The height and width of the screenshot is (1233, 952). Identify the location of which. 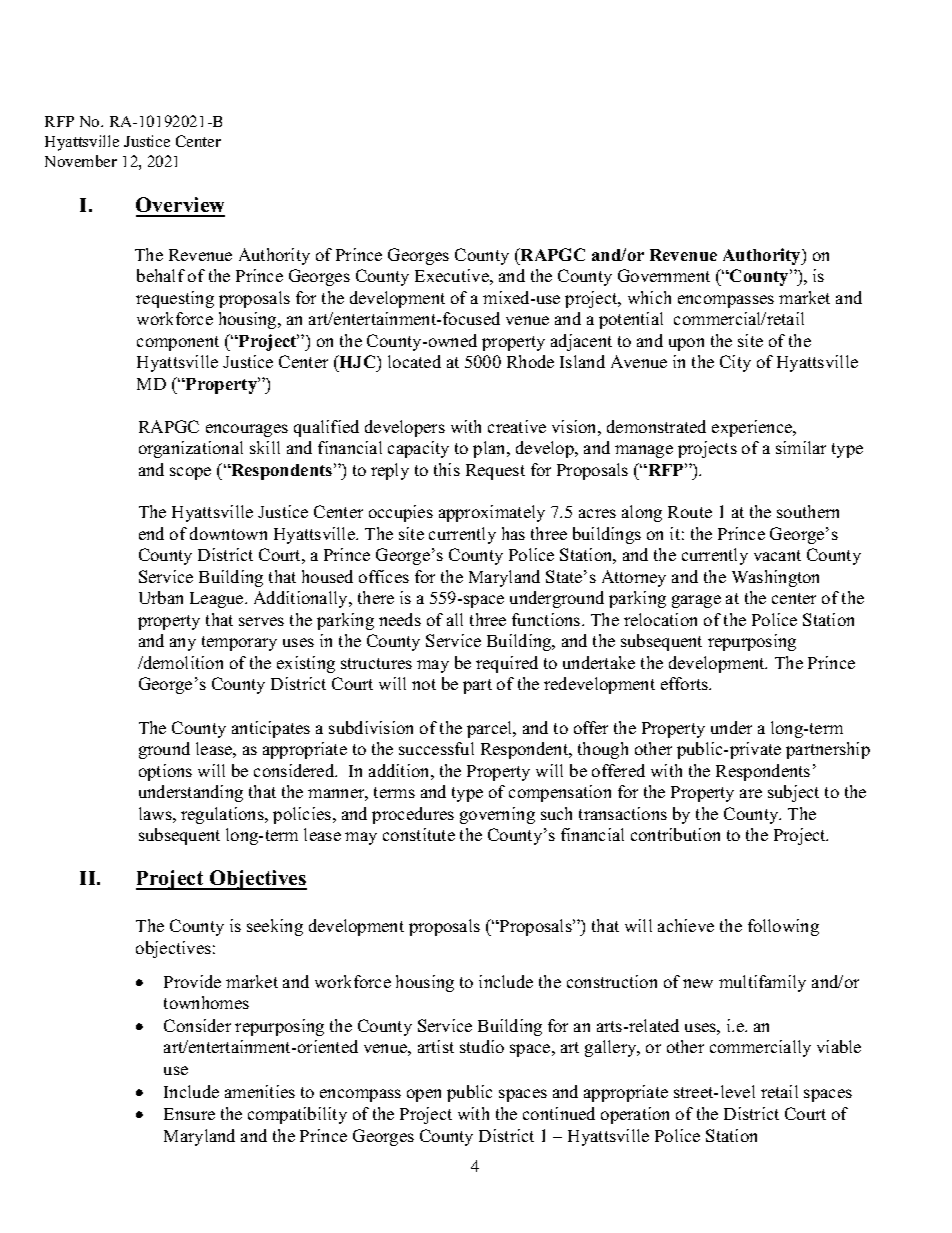
(649, 297).
